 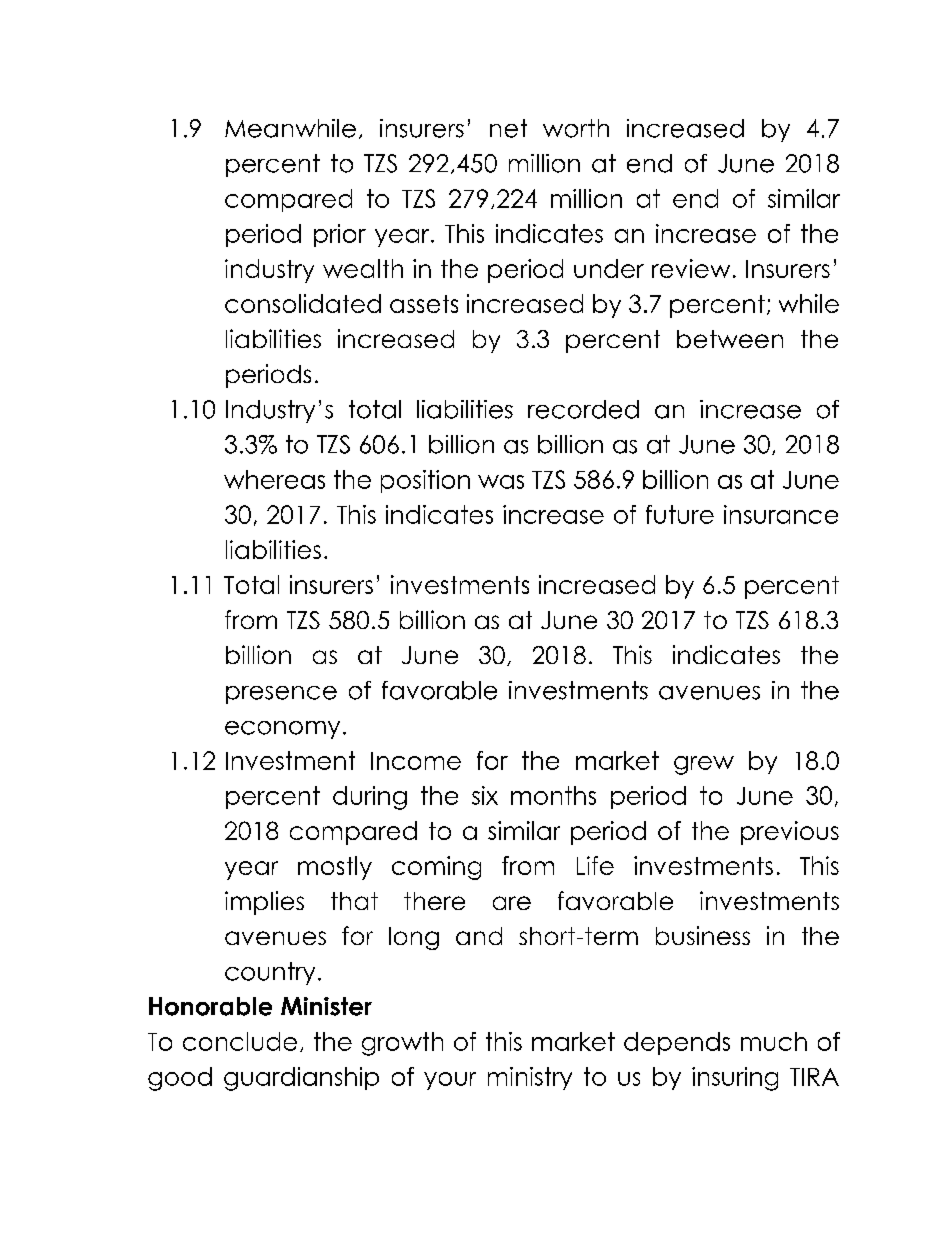 I want to click on your, so click(x=450, y=1081).
